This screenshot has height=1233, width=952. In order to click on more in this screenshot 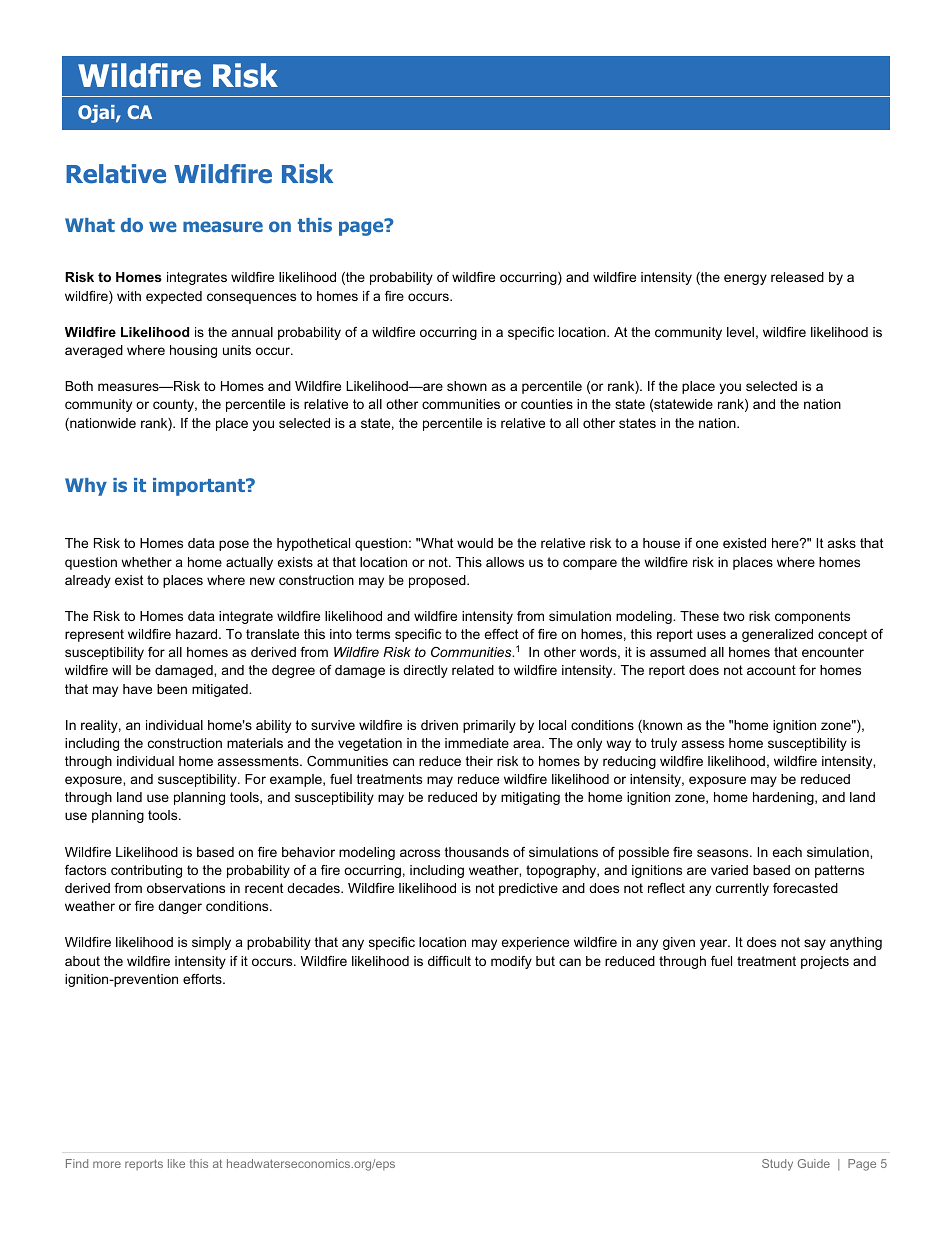, I will do `click(107, 1164)`.
